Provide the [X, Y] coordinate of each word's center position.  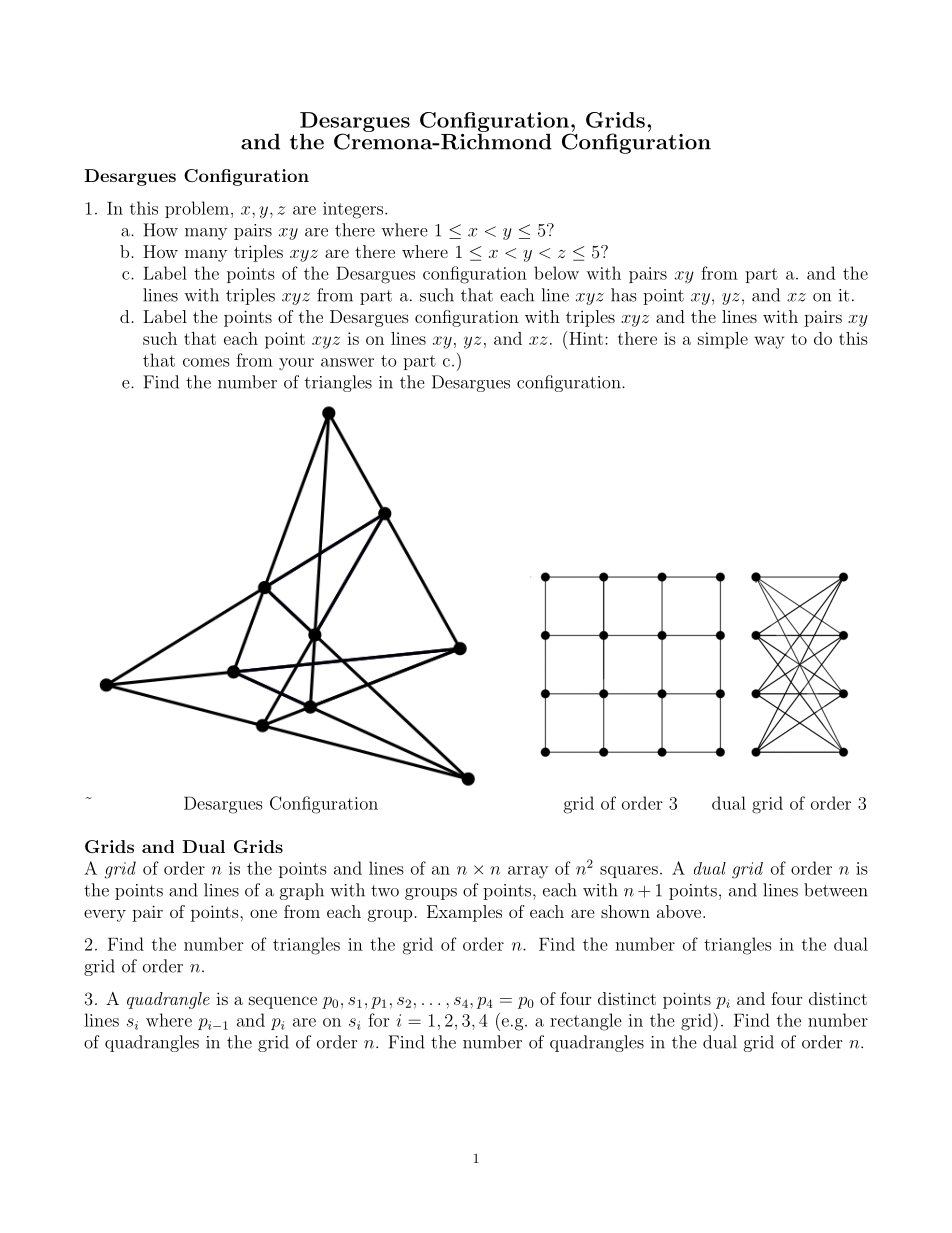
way [769, 342]
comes [206, 362]
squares [629, 872]
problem [197, 209]
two [385, 891]
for [379, 1020]
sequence [283, 1002]
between [836, 890]
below [556, 273]
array [528, 872]
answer [347, 362]
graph [302, 891]
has [623, 295]
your [296, 364]
